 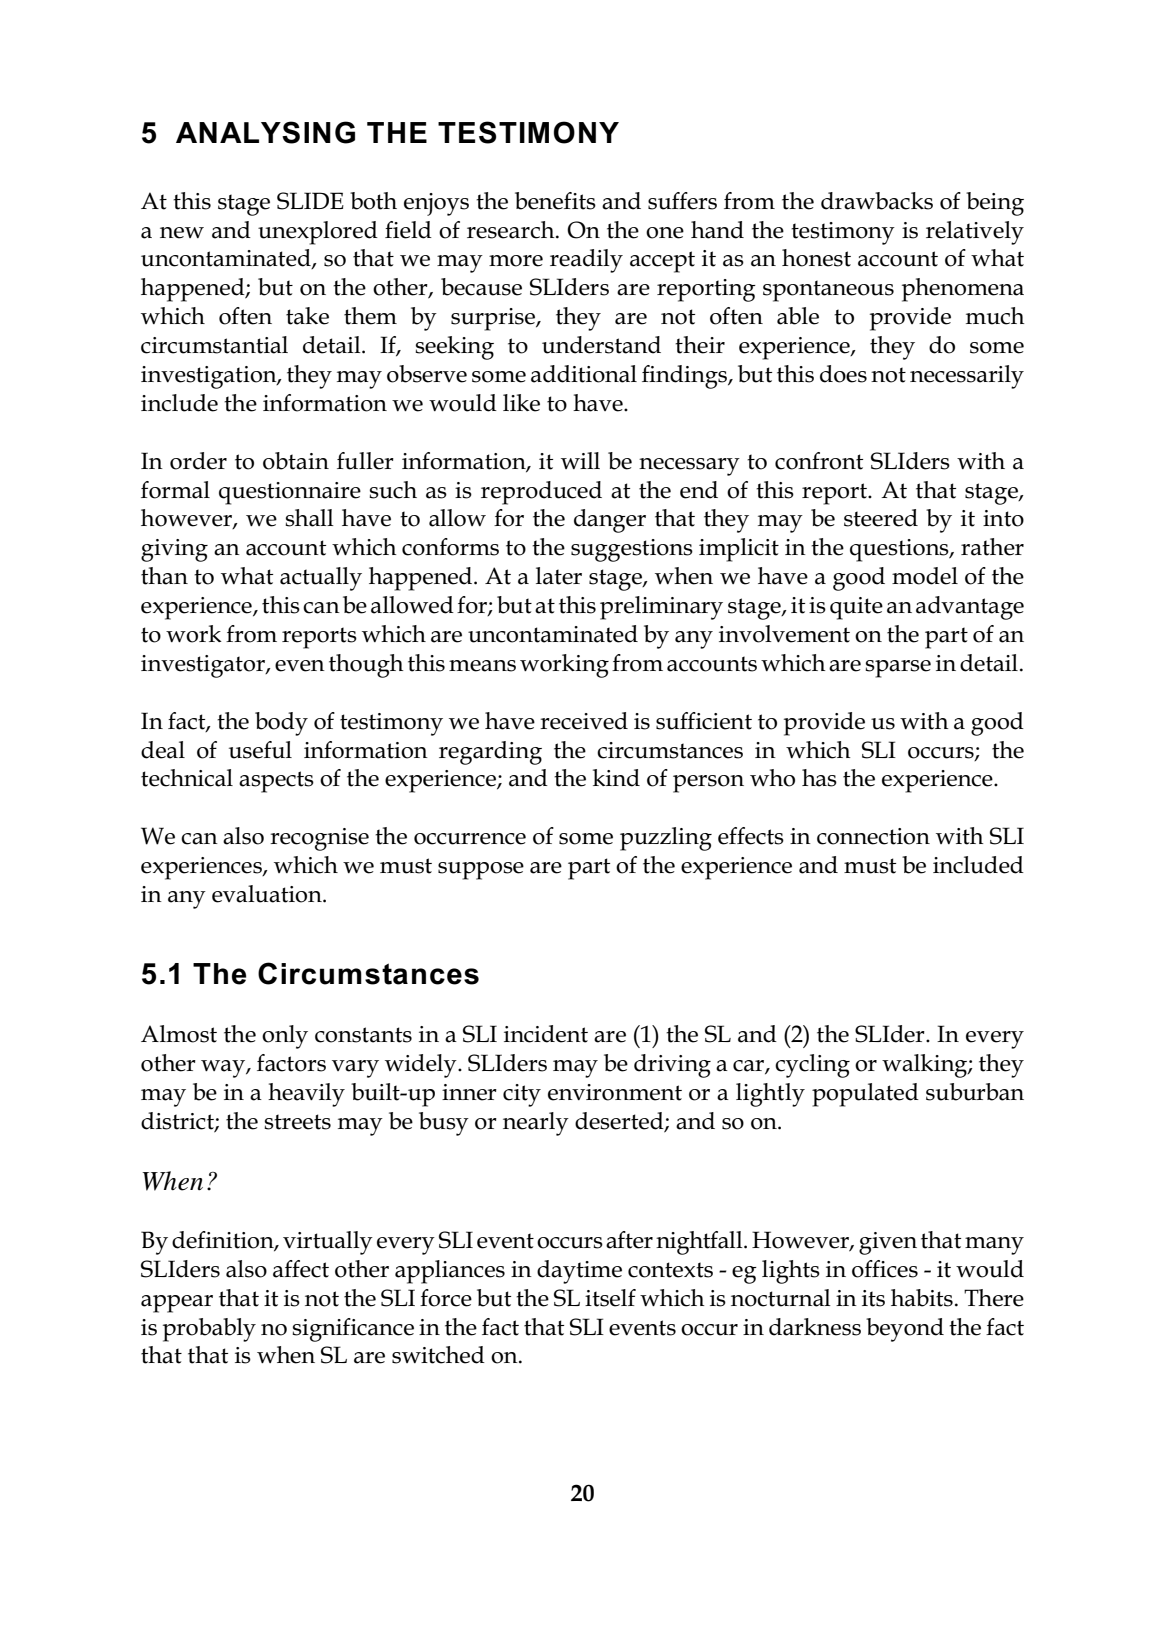 What do you see at coordinates (905, 1330) in the screenshot?
I see `beyond` at bounding box center [905, 1330].
